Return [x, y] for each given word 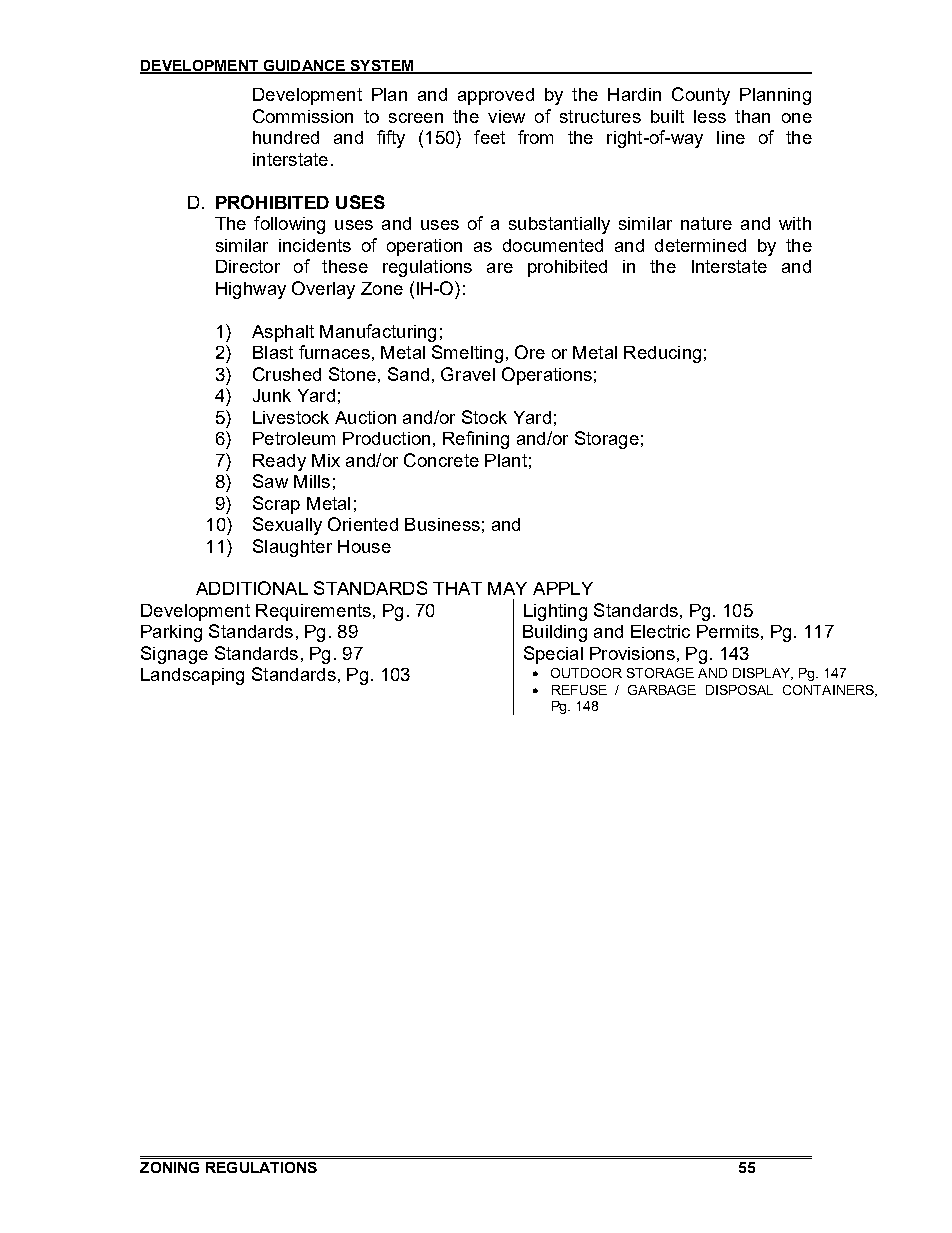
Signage [174, 655]
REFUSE [579, 690]
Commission [303, 116]
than [752, 116]
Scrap [276, 505]
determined [700, 245]
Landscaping [192, 676]
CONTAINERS [829, 691]
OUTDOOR [586, 673]
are [500, 268]
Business [442, 524]
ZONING [169, 1167]
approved [496, 96]
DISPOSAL [739, 690]
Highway [251, 290]
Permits [728, 631]
